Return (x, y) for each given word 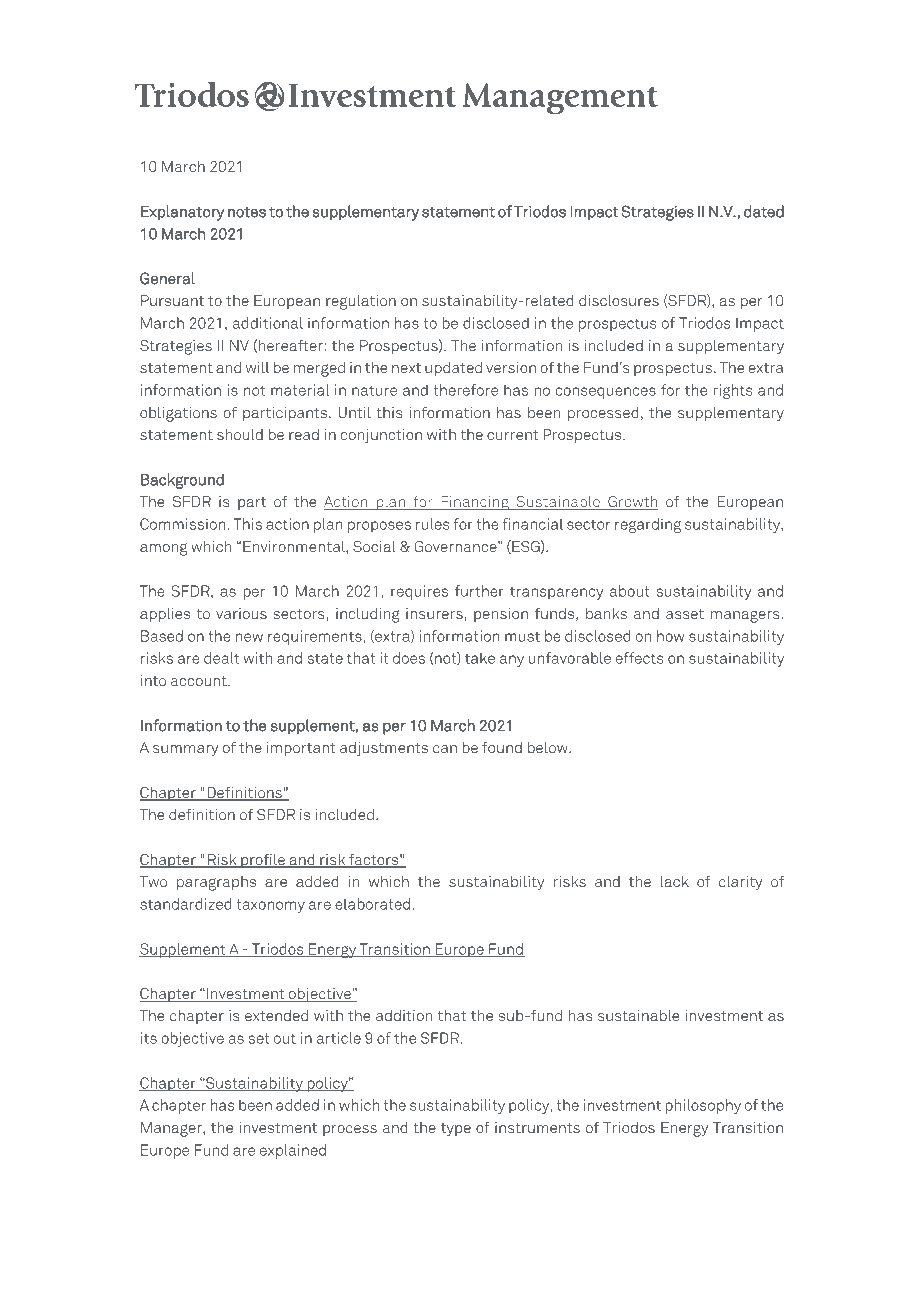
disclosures (619, 300)
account (200, 681)
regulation (361, 302)
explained (293, 1151)
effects (640, 658)
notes (247, 212)
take (480, 658)
